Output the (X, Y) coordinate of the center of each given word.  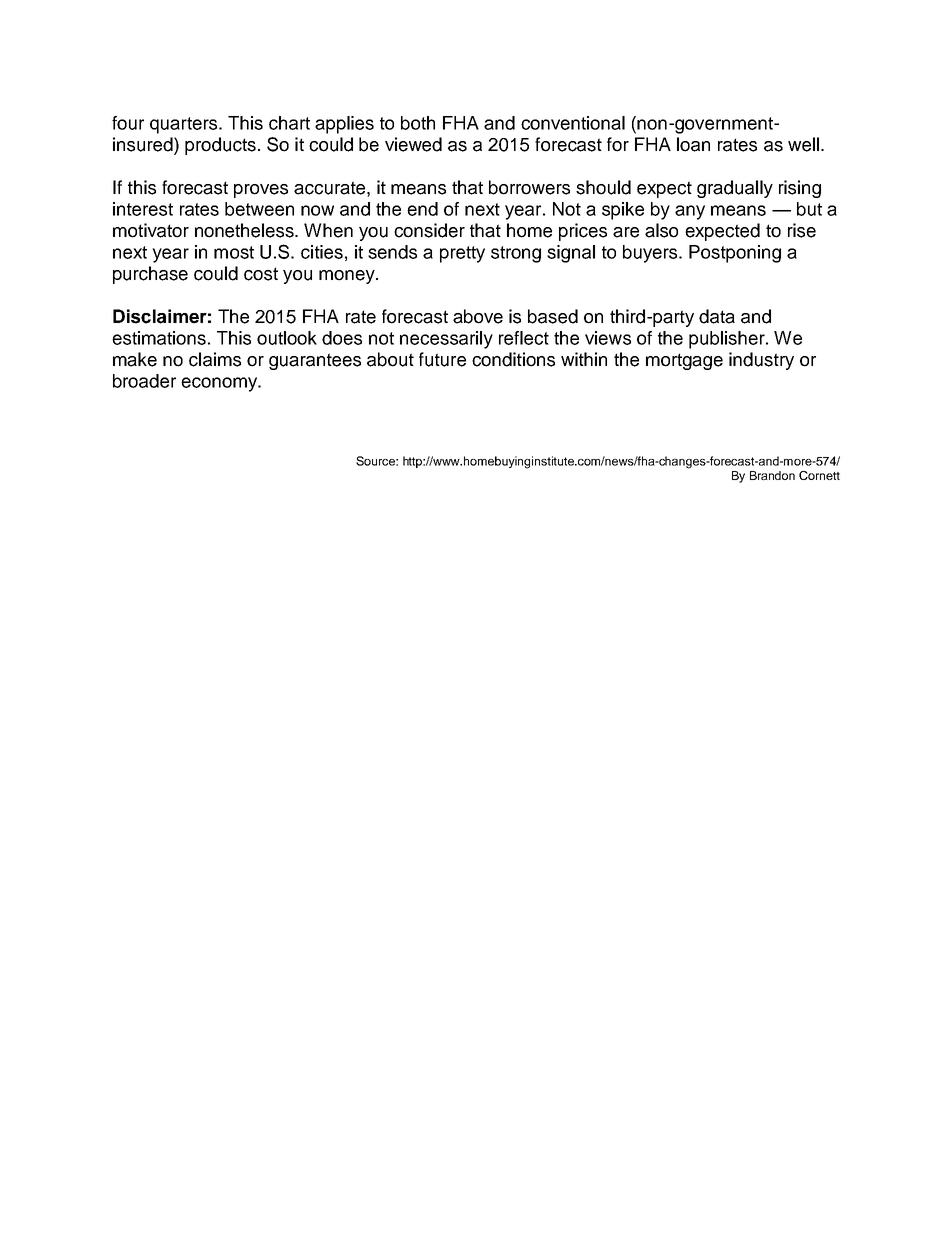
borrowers (529, 187)
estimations (159, 338)
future (442, 359)
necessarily (446, 340)
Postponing (735, 254)
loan (693, 144)
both (418, 123)
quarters (185, 125)
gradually (735, 189)
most (234, 252)
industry (761, 361)
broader (144, 381)
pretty (462, 254)
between (259, 209)
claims (215, 359)
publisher (728, 340)
